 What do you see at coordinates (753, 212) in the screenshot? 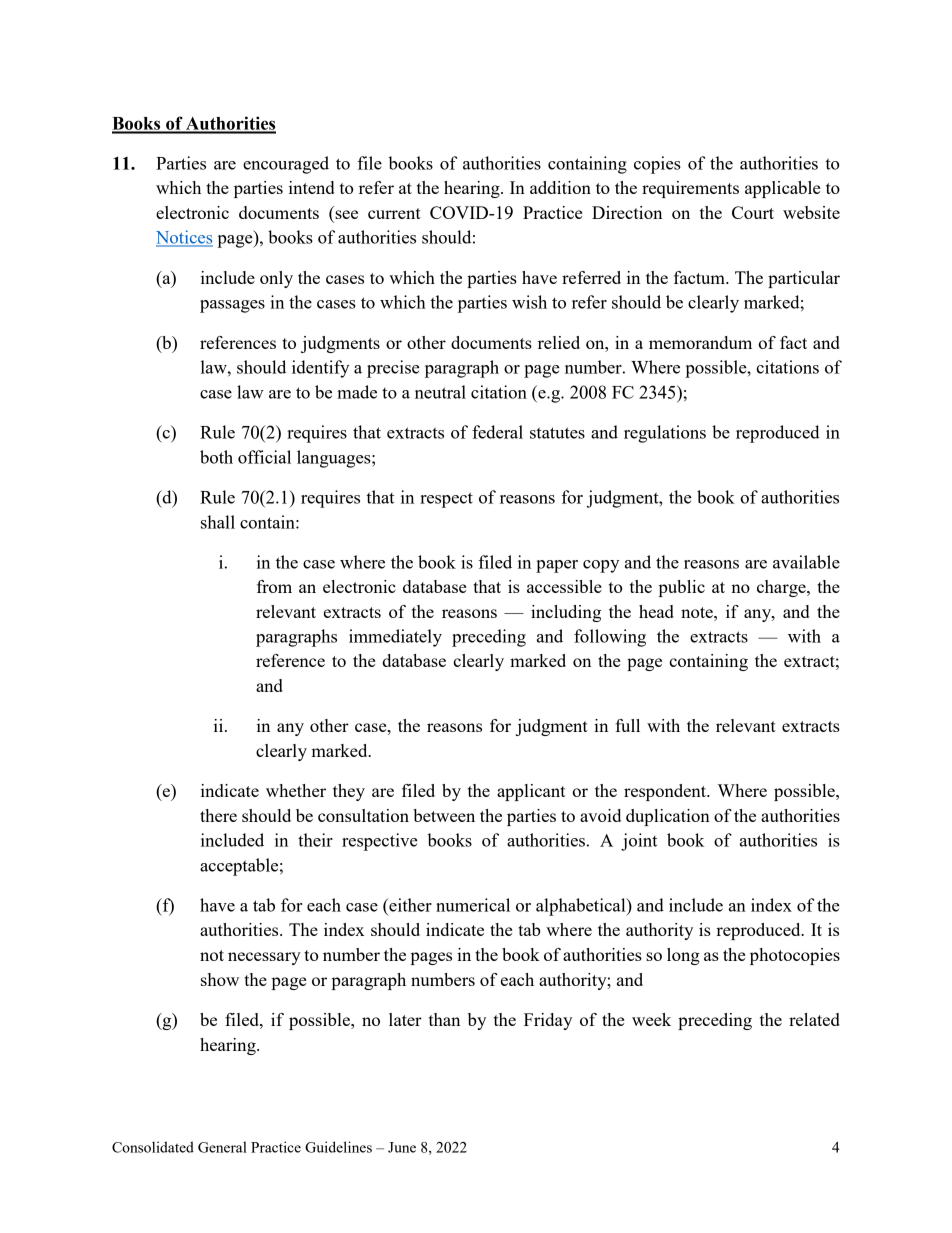
I see `Court` at bounding box center [753, 212].
